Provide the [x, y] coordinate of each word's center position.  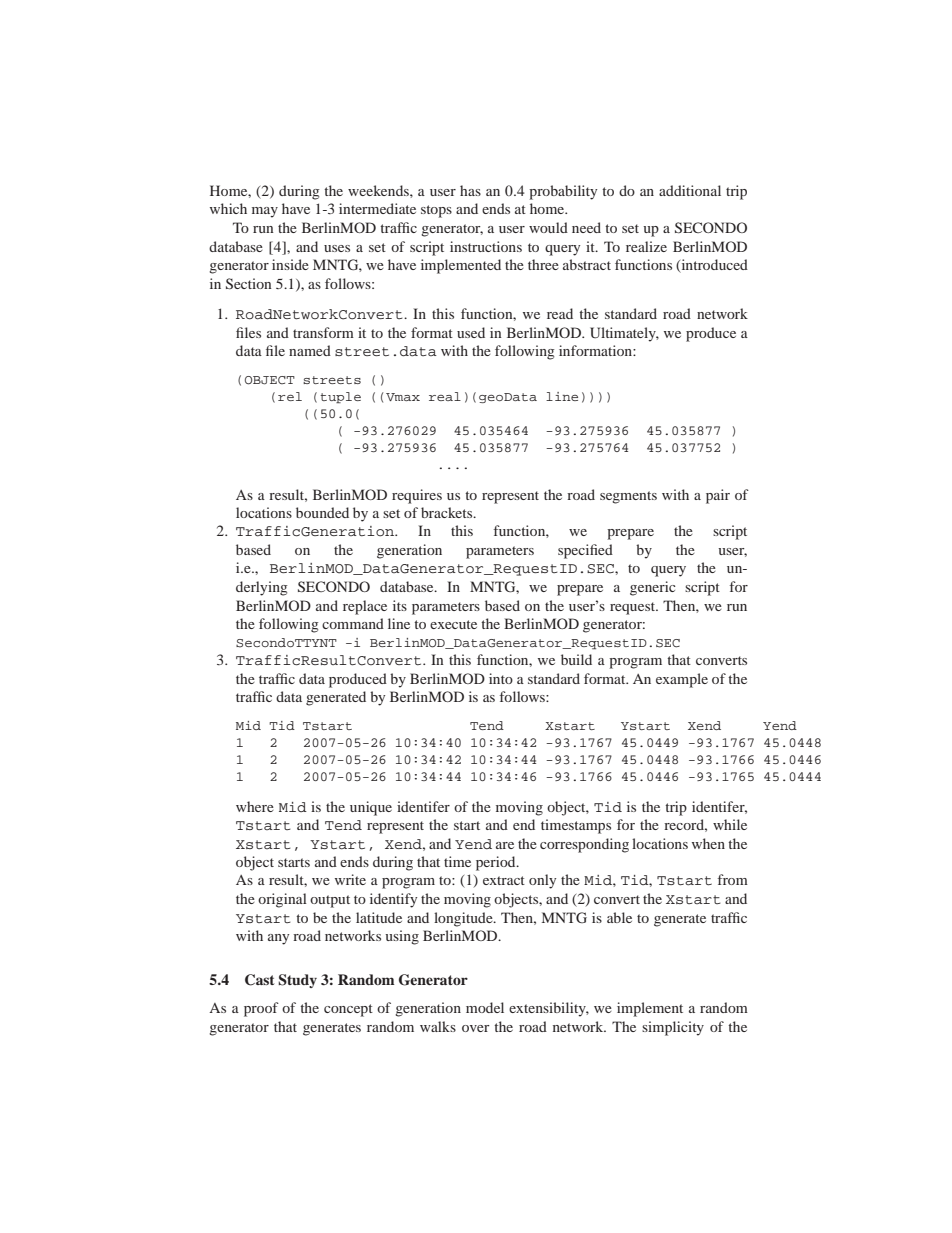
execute [453, 624]
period [497, 863]
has [470, 190]
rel [290, 396]
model [485, 1007]
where [255, 806]
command [353, 623]
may [265, 212]
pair [718, 496]
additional [690, 190]
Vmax [403, 397]
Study [297, 981]
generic [653, 588]
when [708, 843]
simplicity [673, 1028]
